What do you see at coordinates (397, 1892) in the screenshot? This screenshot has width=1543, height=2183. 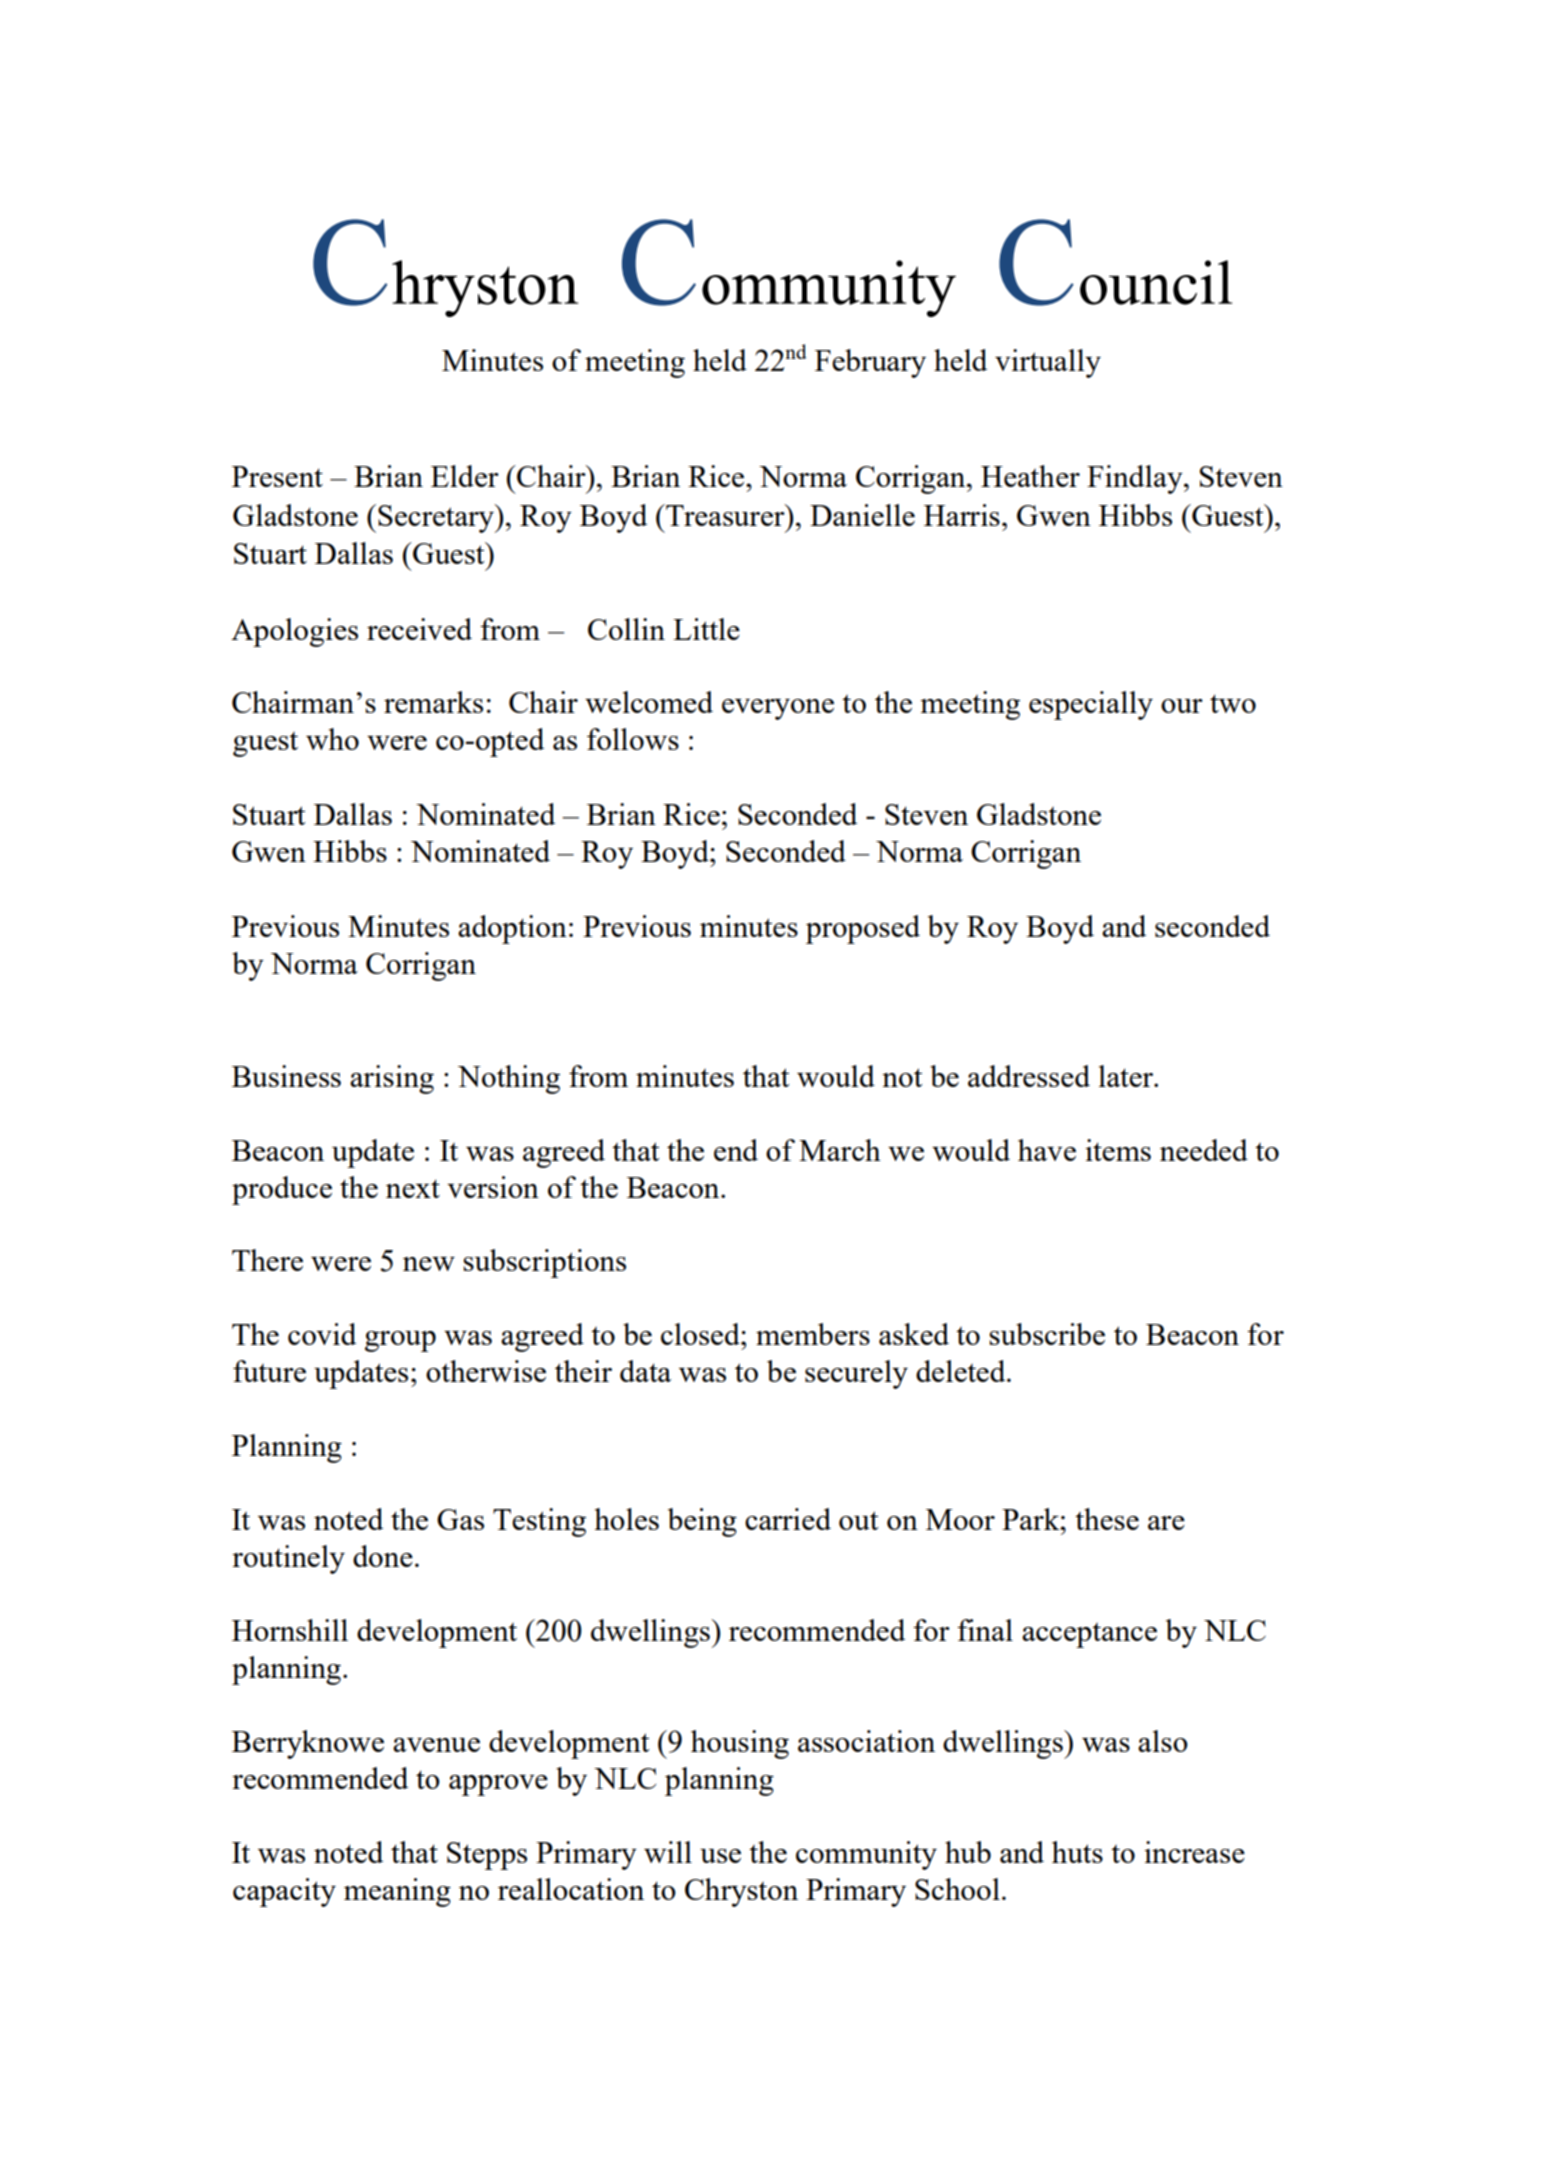 I see `meaning` at bounding box center [397, 1892].
